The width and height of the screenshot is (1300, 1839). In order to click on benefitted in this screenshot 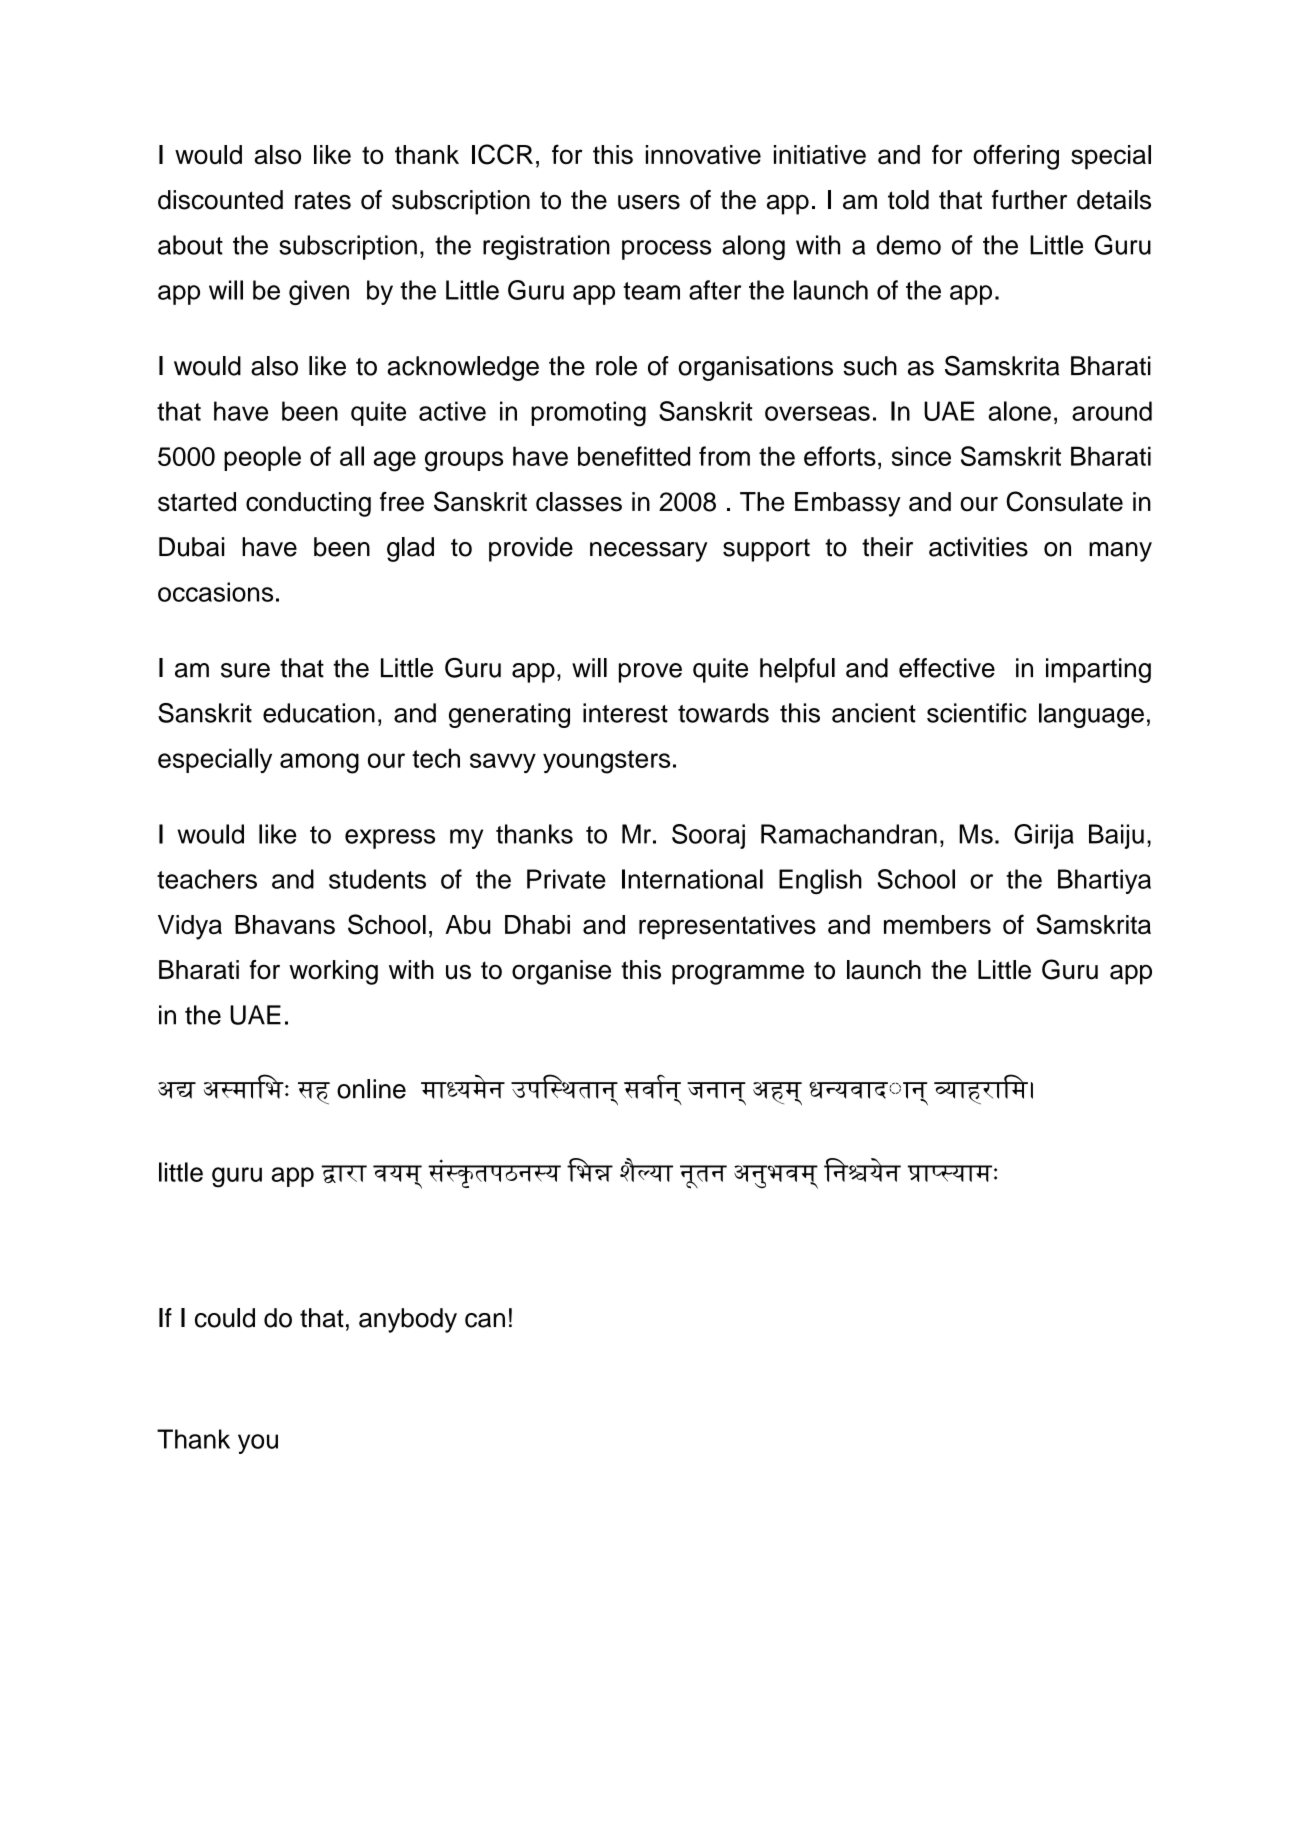, I will do `click(634, 456)`.
